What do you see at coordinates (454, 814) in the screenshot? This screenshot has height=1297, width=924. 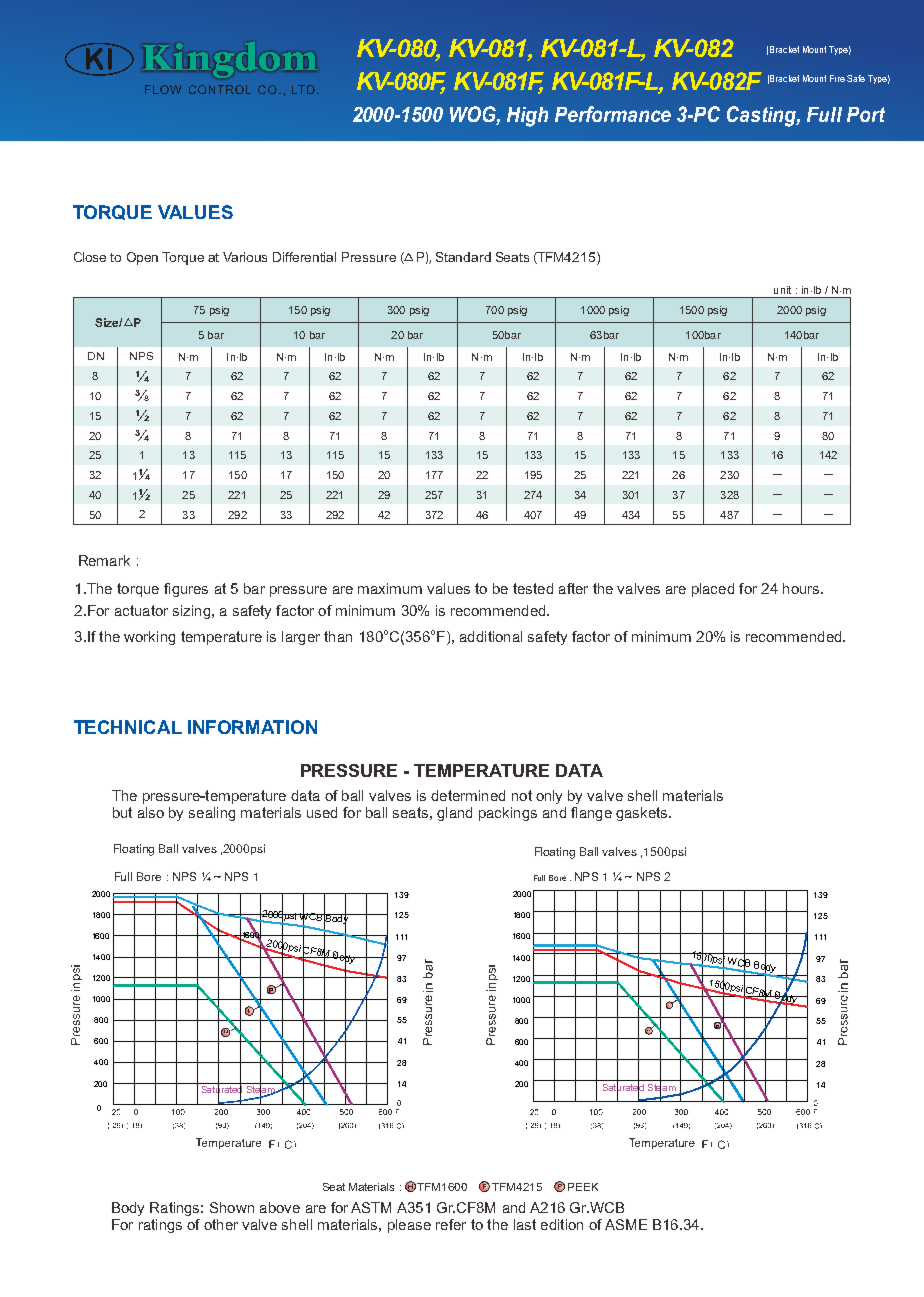 I see `gland` at bounding box center [454, 814].
